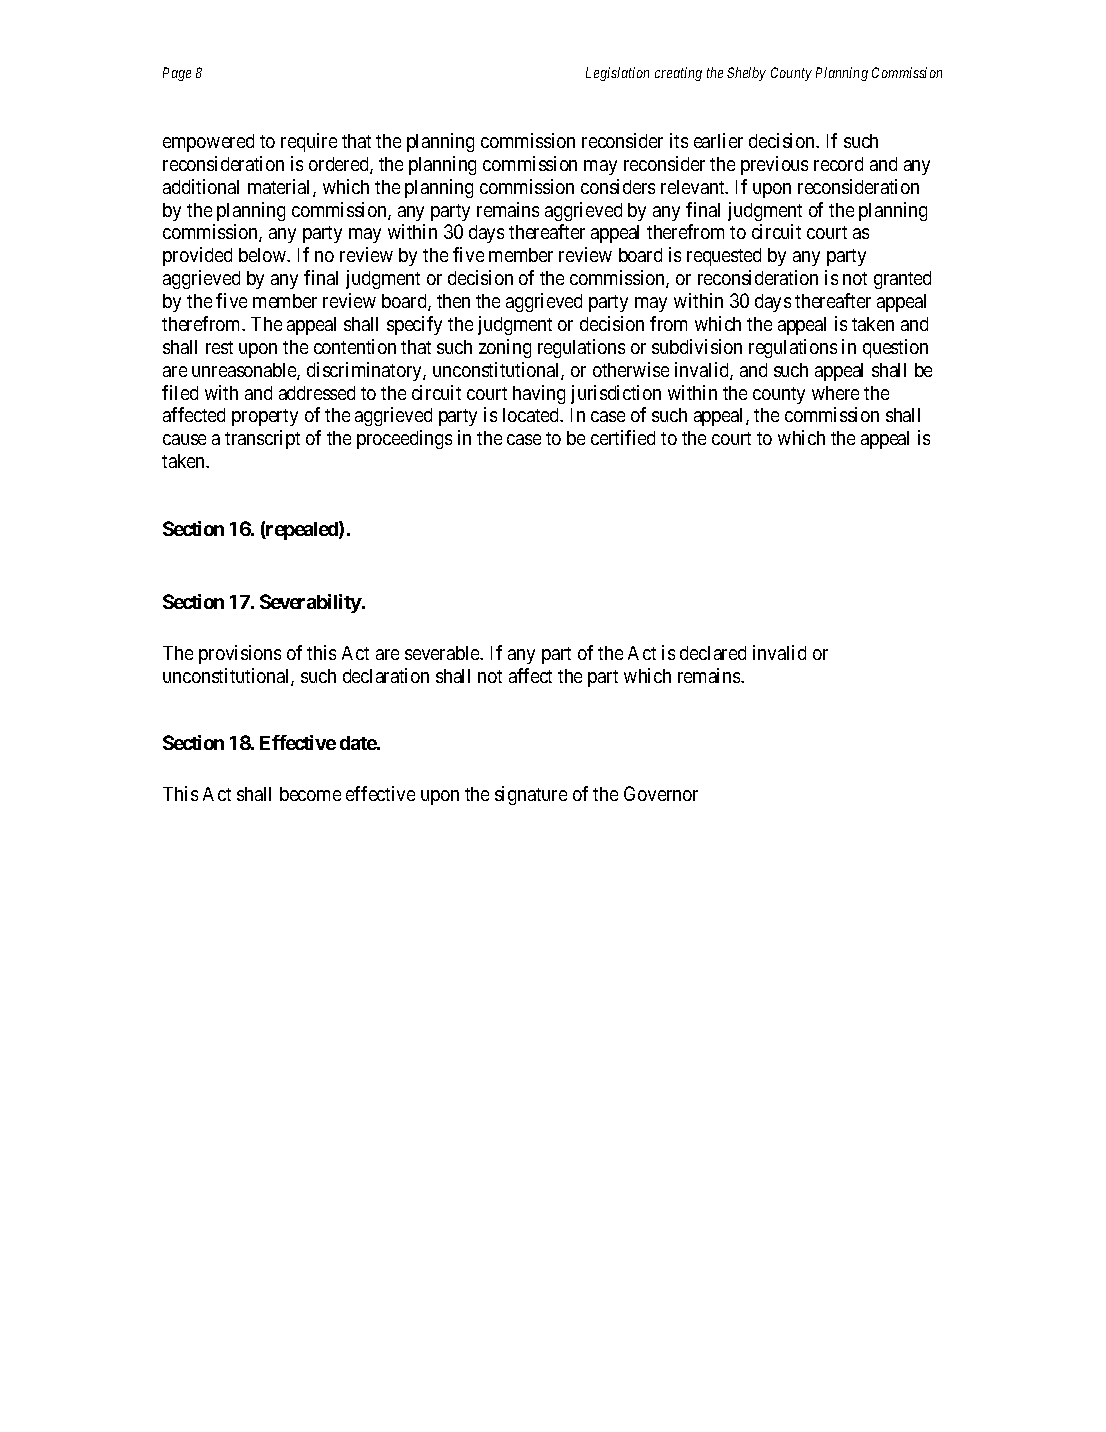 This screenshot has width=1106, height=1432. I want to click on then, so click(453, 301).
